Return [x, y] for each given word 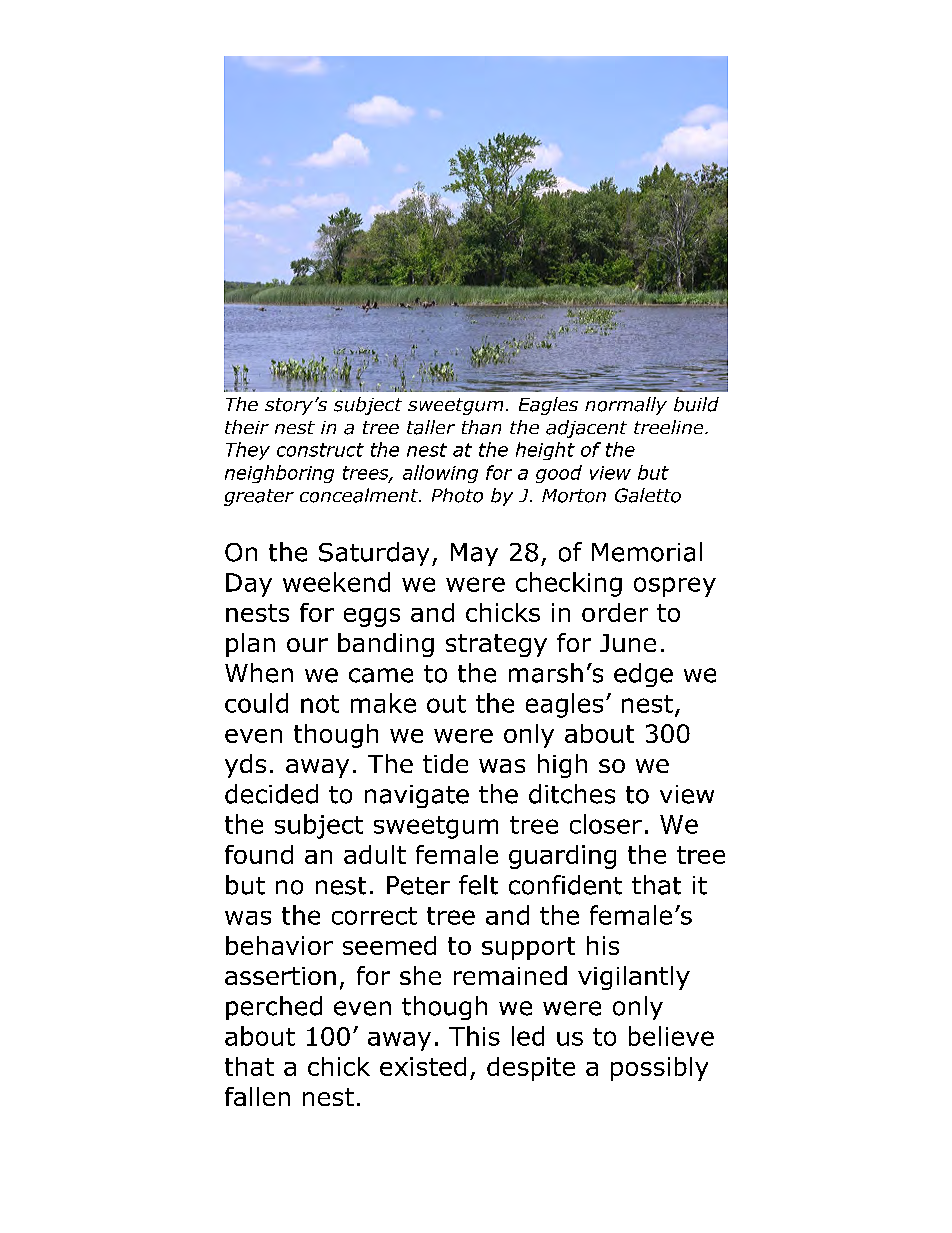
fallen [257, 1096]
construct [320, 450]
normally [626, 406]
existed [423, 1066]
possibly [659, 1069]
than [481, 427]
